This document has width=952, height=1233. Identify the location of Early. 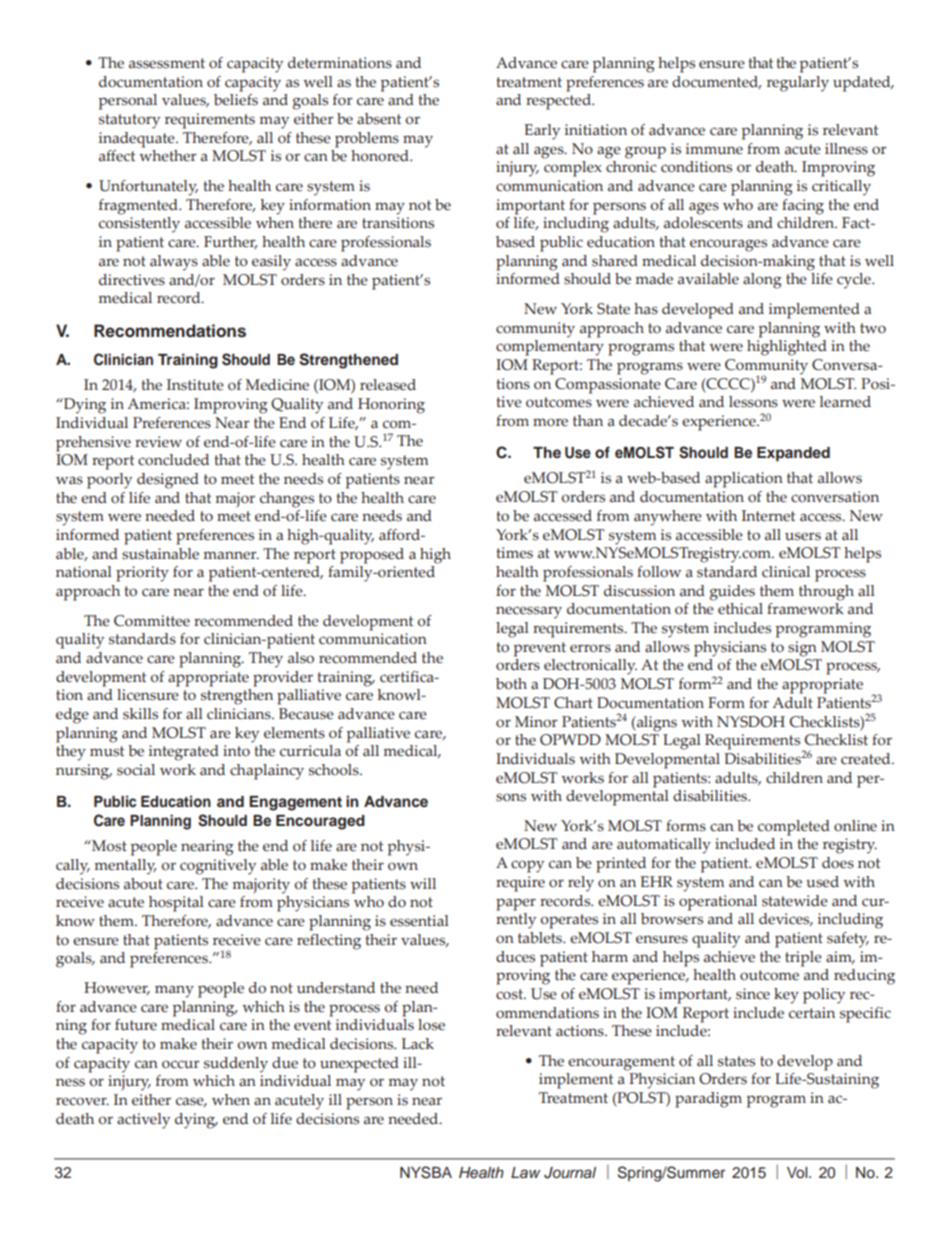
(542, 132).
